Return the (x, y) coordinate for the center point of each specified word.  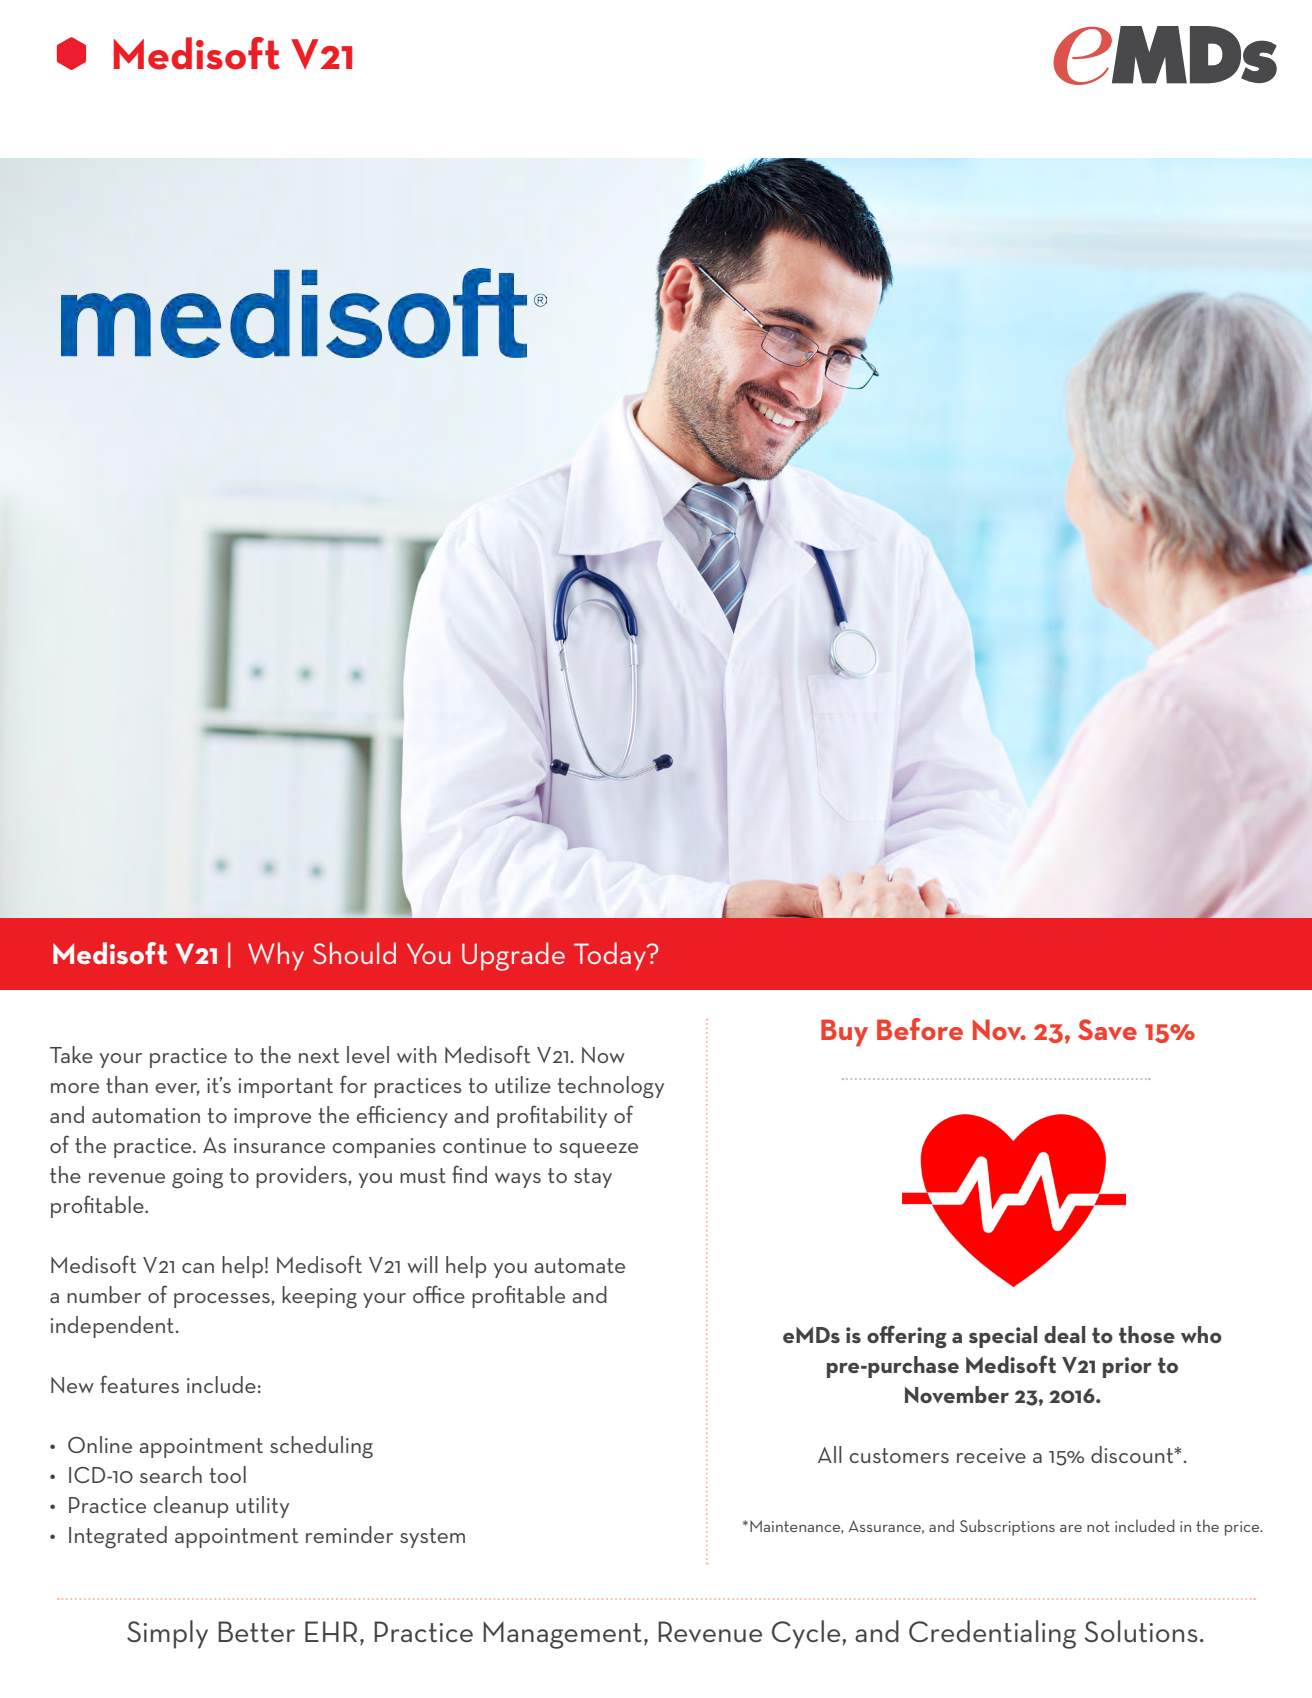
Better (256, 1631)
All (830, 1454)
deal (1064, 1334)
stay (593, 1178)
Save (1107, 1029)
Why (276, 956)
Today (611, 956)
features (139, 1384)
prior (1127, 1367)
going (197, 1178)
